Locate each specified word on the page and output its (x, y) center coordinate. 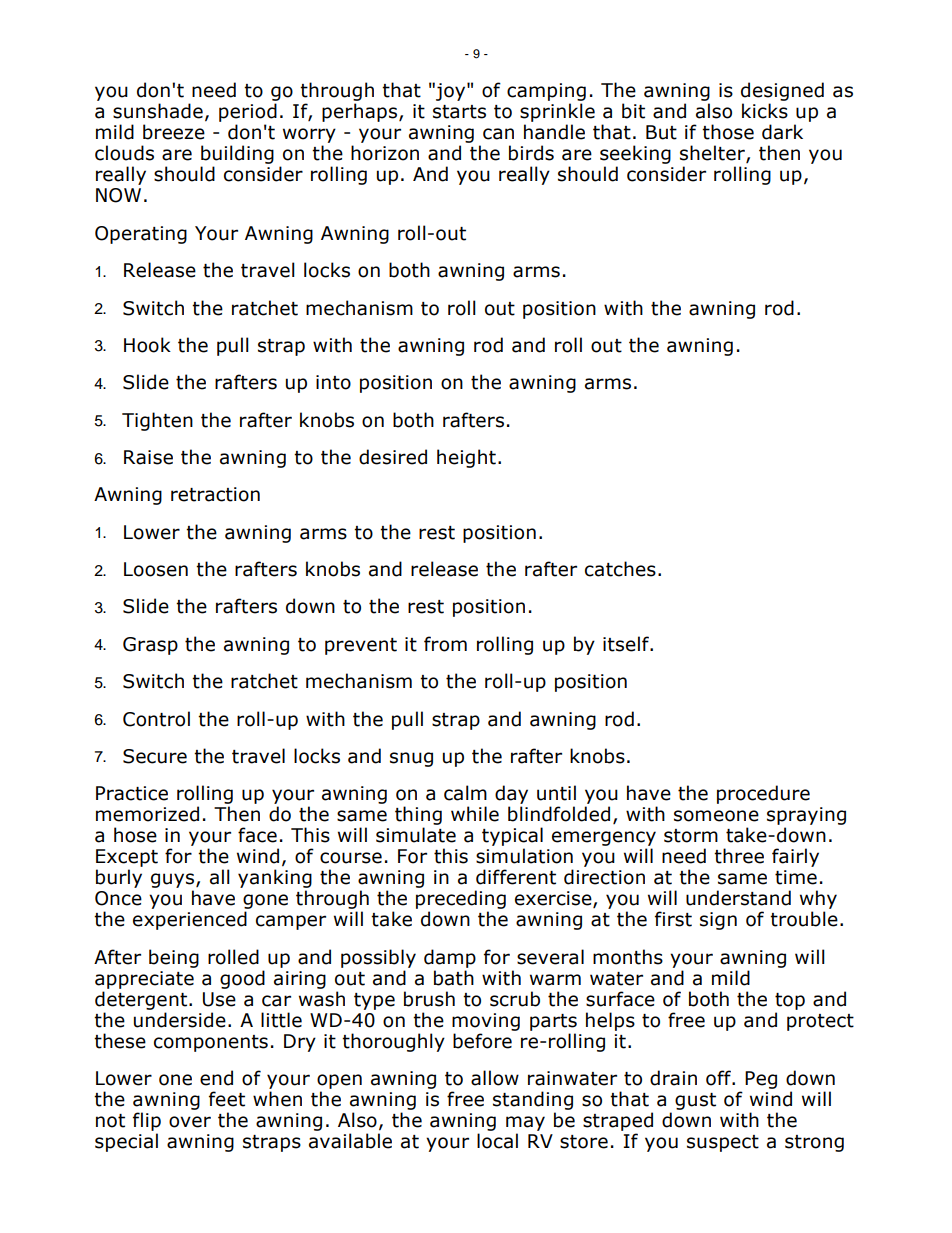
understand (738, 898)
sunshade (158, 111)
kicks (765, 111)
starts (459, 112)
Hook (147, 345)
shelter (713, 154)
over (190, 1122)
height (466, 458)
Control (156, 719)
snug (411, 759)
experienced (190, 920)
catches (620, 569)
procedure (763, 794)
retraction (215, 494)
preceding (461, 901)
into (333, 382)
